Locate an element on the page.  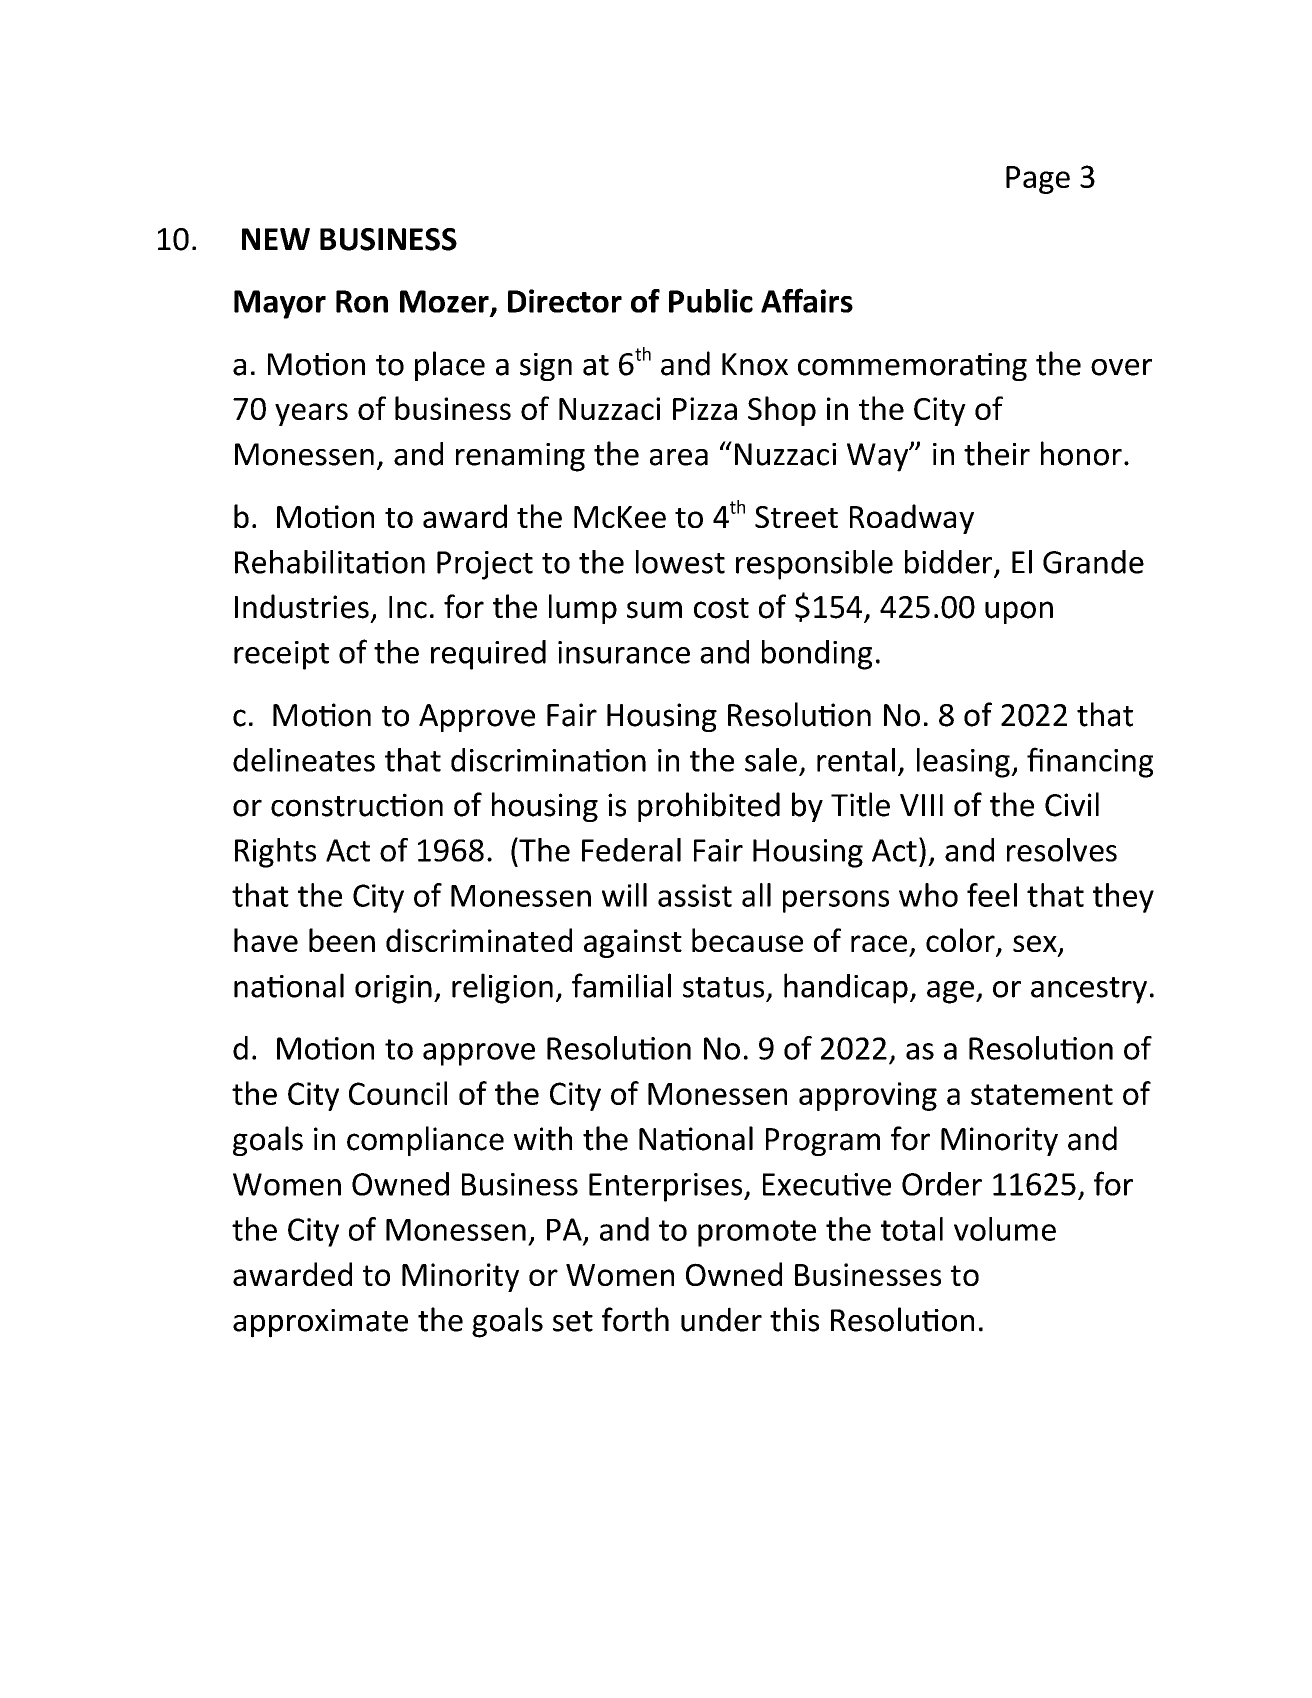
NEW is located at coordinates (276, 239).
